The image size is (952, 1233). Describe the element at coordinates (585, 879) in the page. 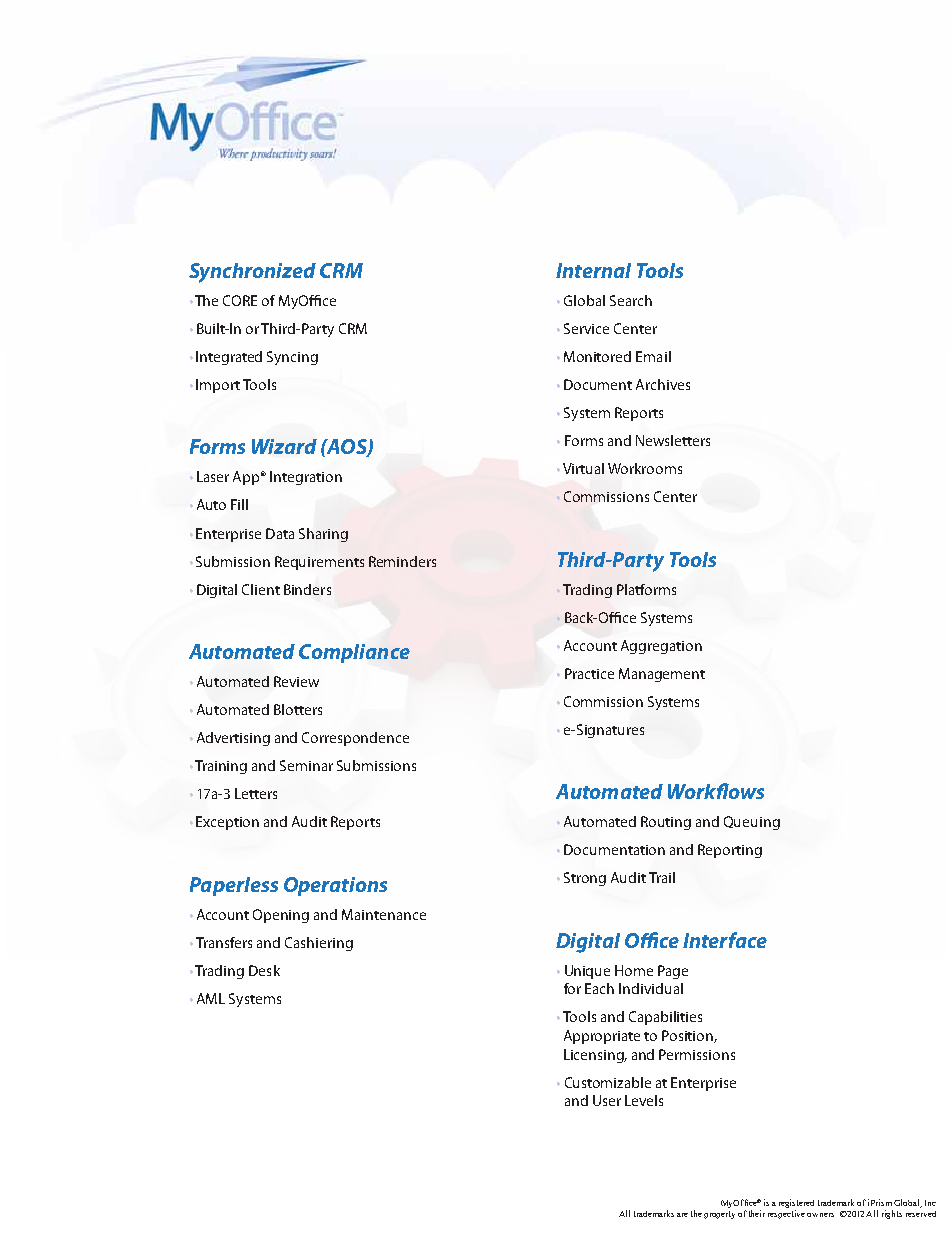

I see `Strong` at that location.
